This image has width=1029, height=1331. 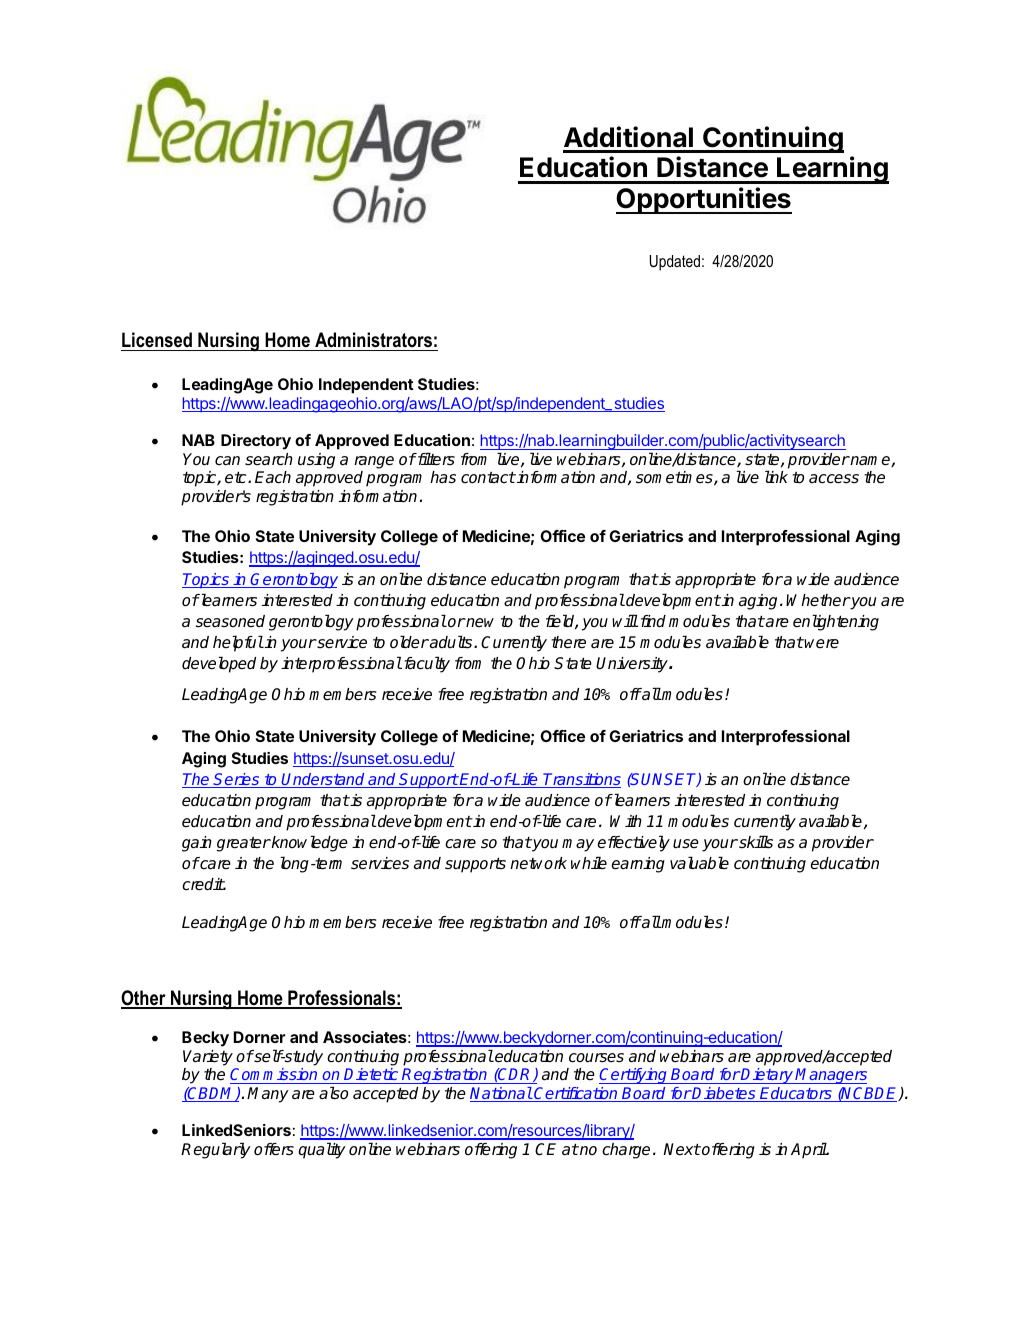 What do you see at coordinates (488, 478) in the image?
I see `contact` at bounding box center [488, 478].
